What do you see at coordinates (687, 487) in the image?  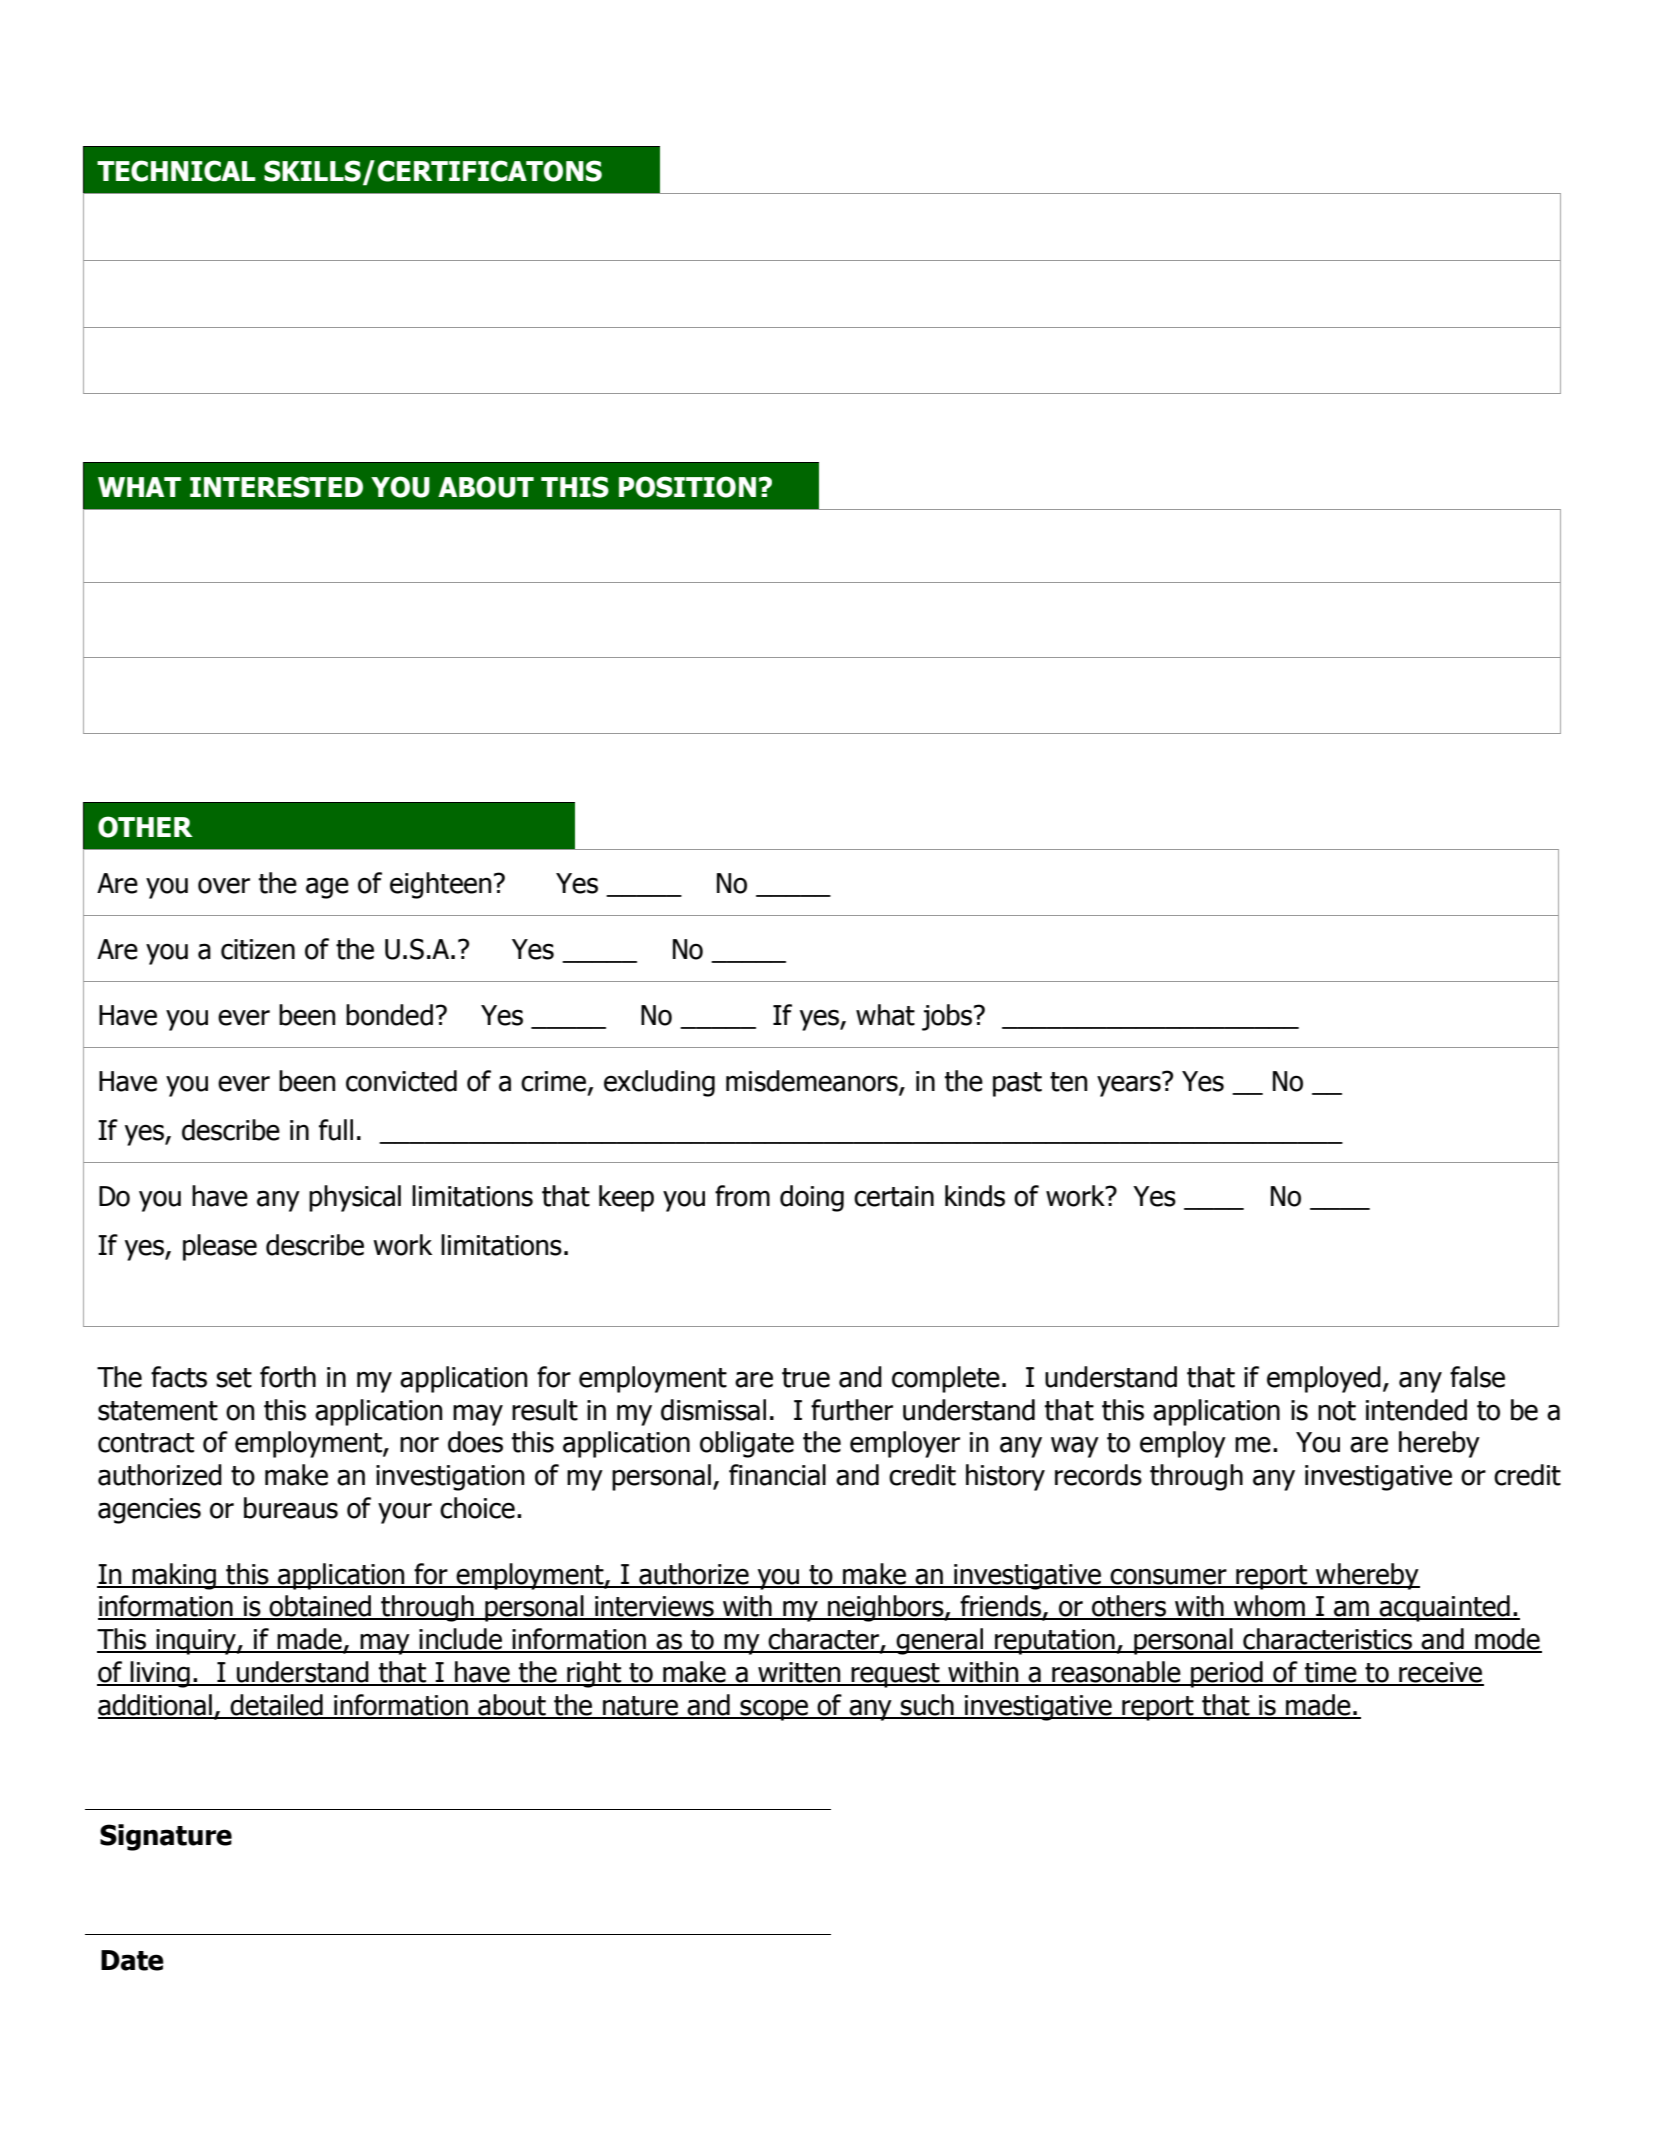 I see `POSITION` at bounding box center [687, 487].
